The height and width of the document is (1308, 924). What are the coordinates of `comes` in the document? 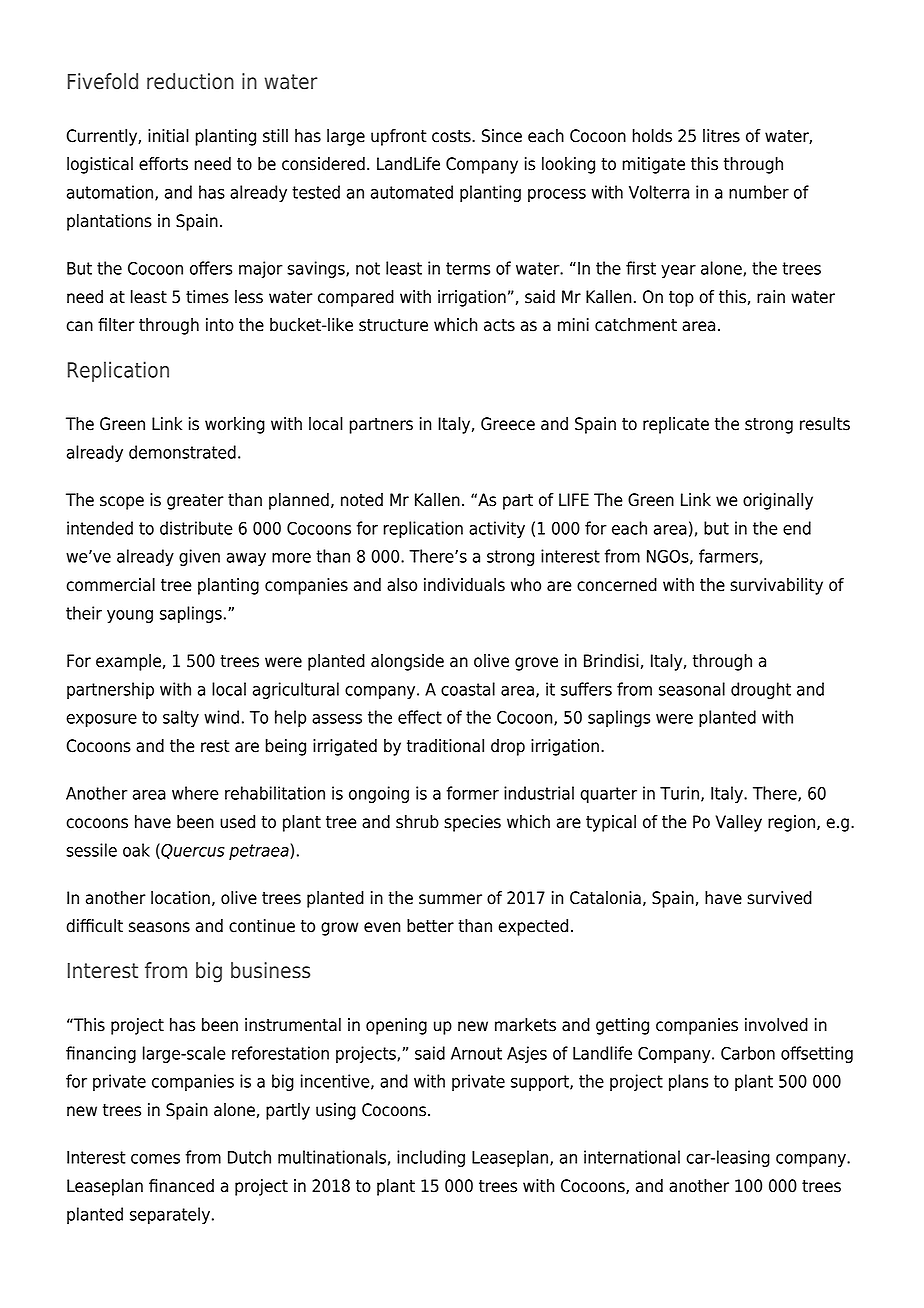 It's located at (155, 1159).
